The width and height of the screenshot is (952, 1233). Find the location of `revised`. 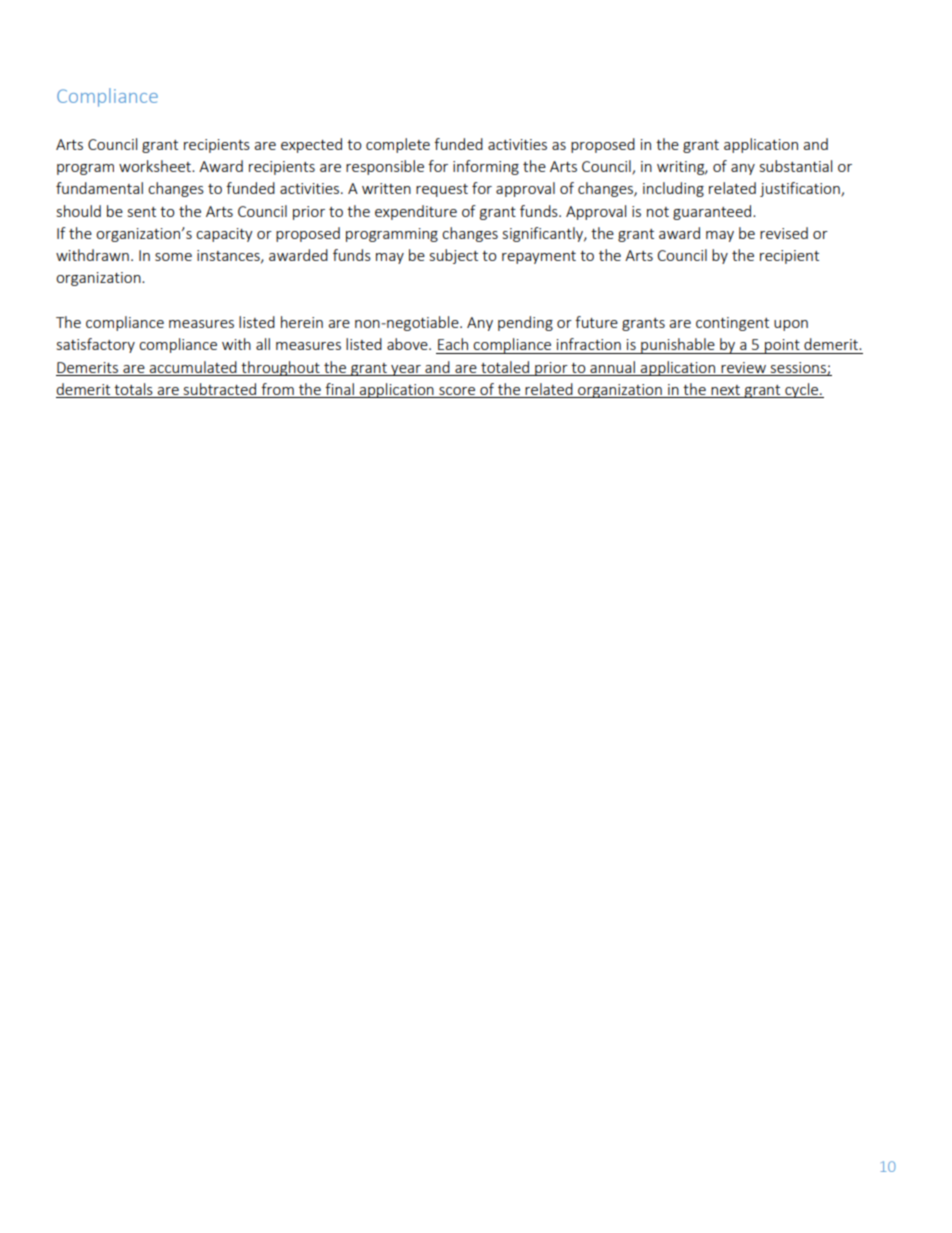

revised is located at coordinates (784, 233).
